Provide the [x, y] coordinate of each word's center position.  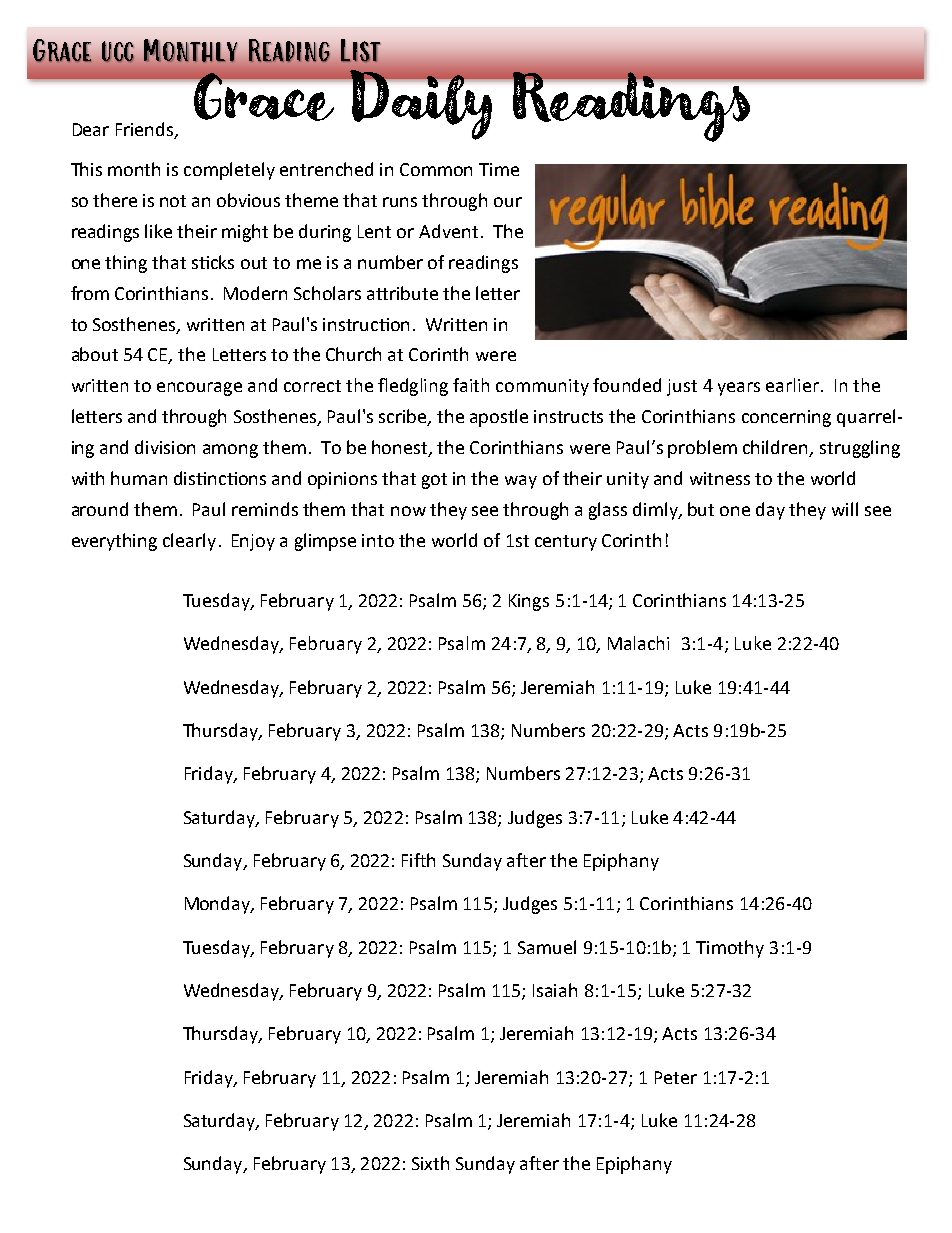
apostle [499, 418]
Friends [146, 130]
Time [499, 169]
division [165, 447]
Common [436, 169]
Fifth [418, 860]
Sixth [430, 1163]
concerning [786, 418]
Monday [219, 905]
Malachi [638, 643]
